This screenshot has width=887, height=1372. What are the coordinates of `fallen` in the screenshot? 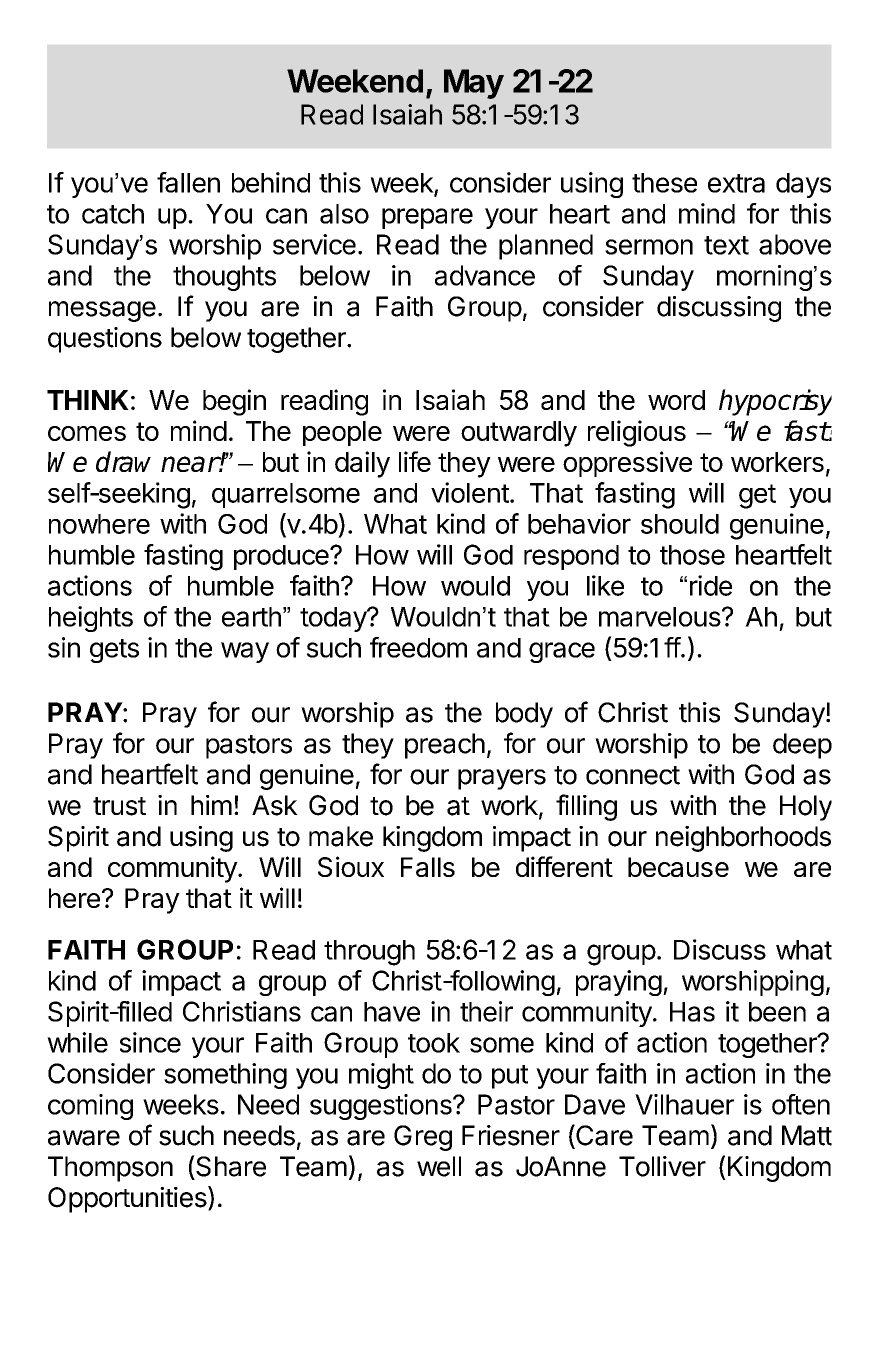 It's located at (188, 182).
